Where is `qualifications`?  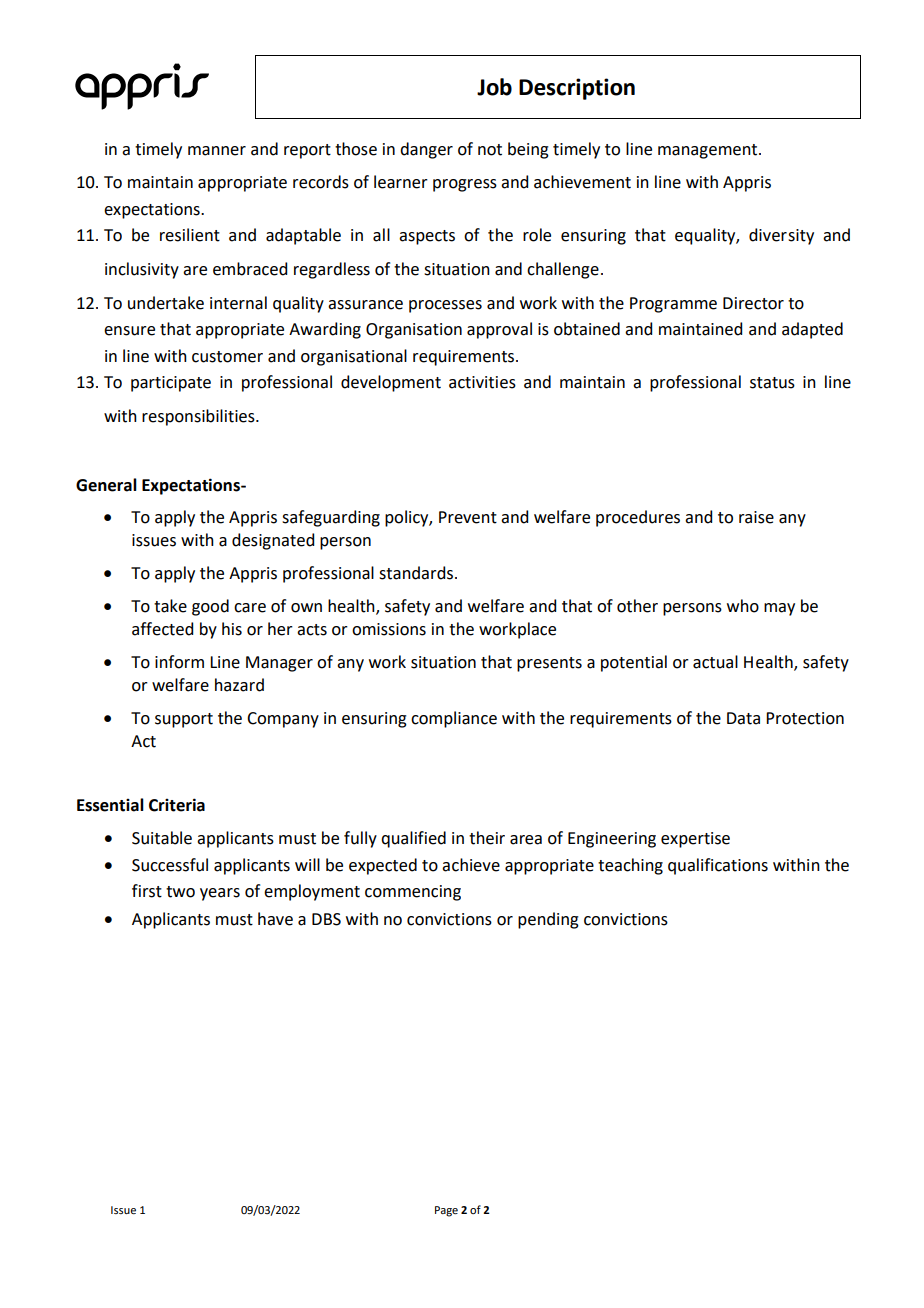
qualifications is located at coordinates (718, 866).
